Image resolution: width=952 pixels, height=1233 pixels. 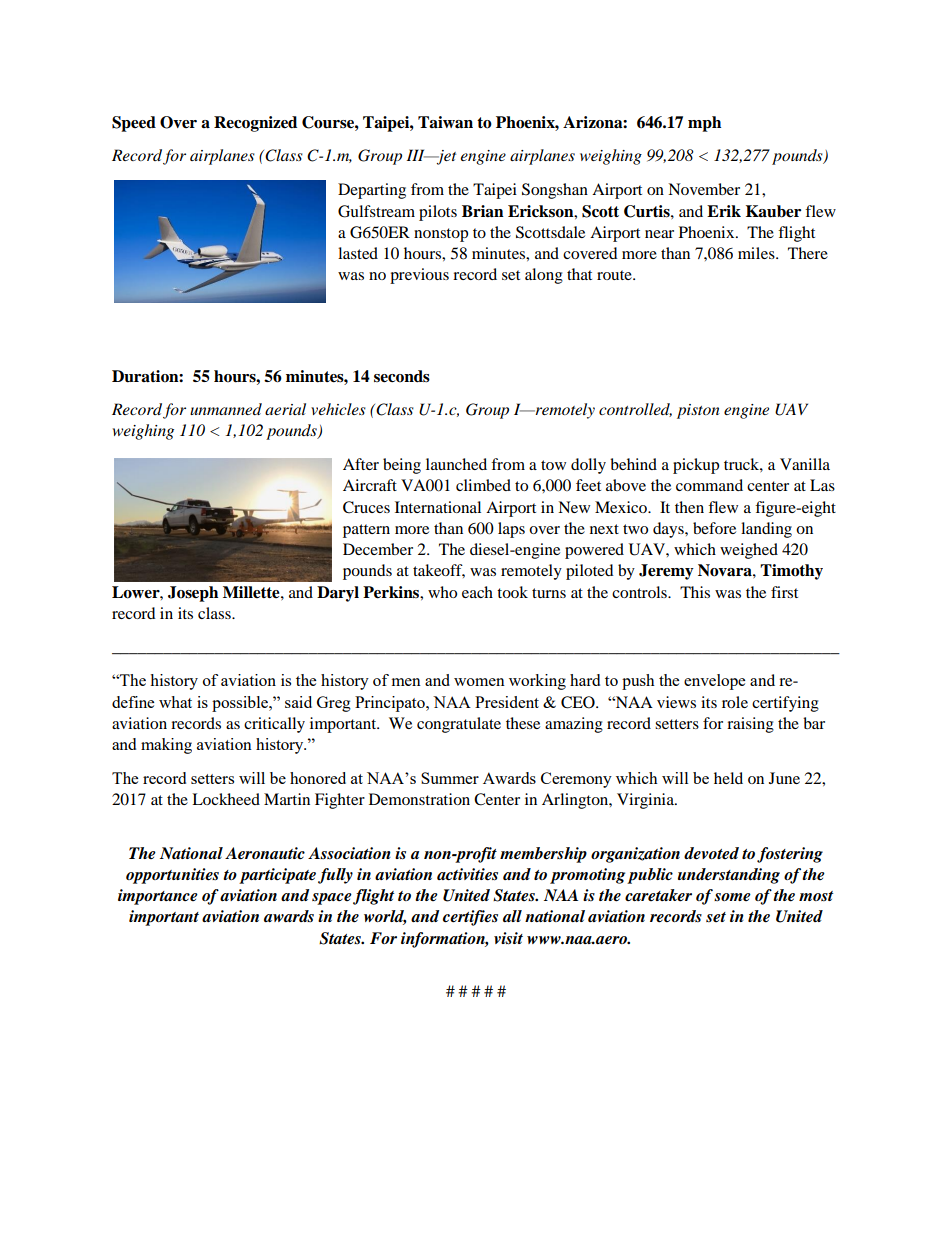 I want to click on possible, so click(x=241, y=704).
